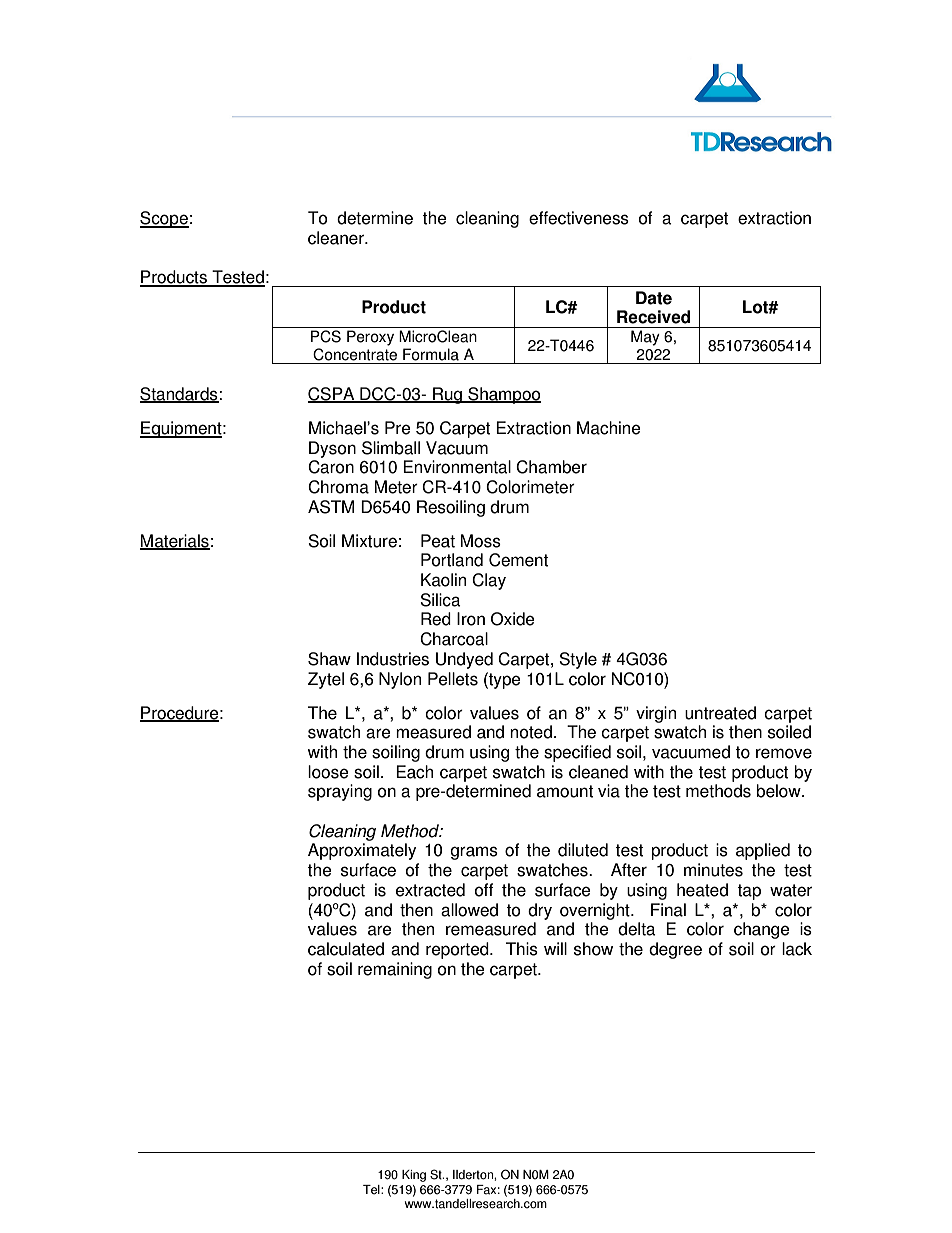 Image resolution: width=952 pixels, height=1233 pixels. I want to click on effectiveness, so click(579, 218).
